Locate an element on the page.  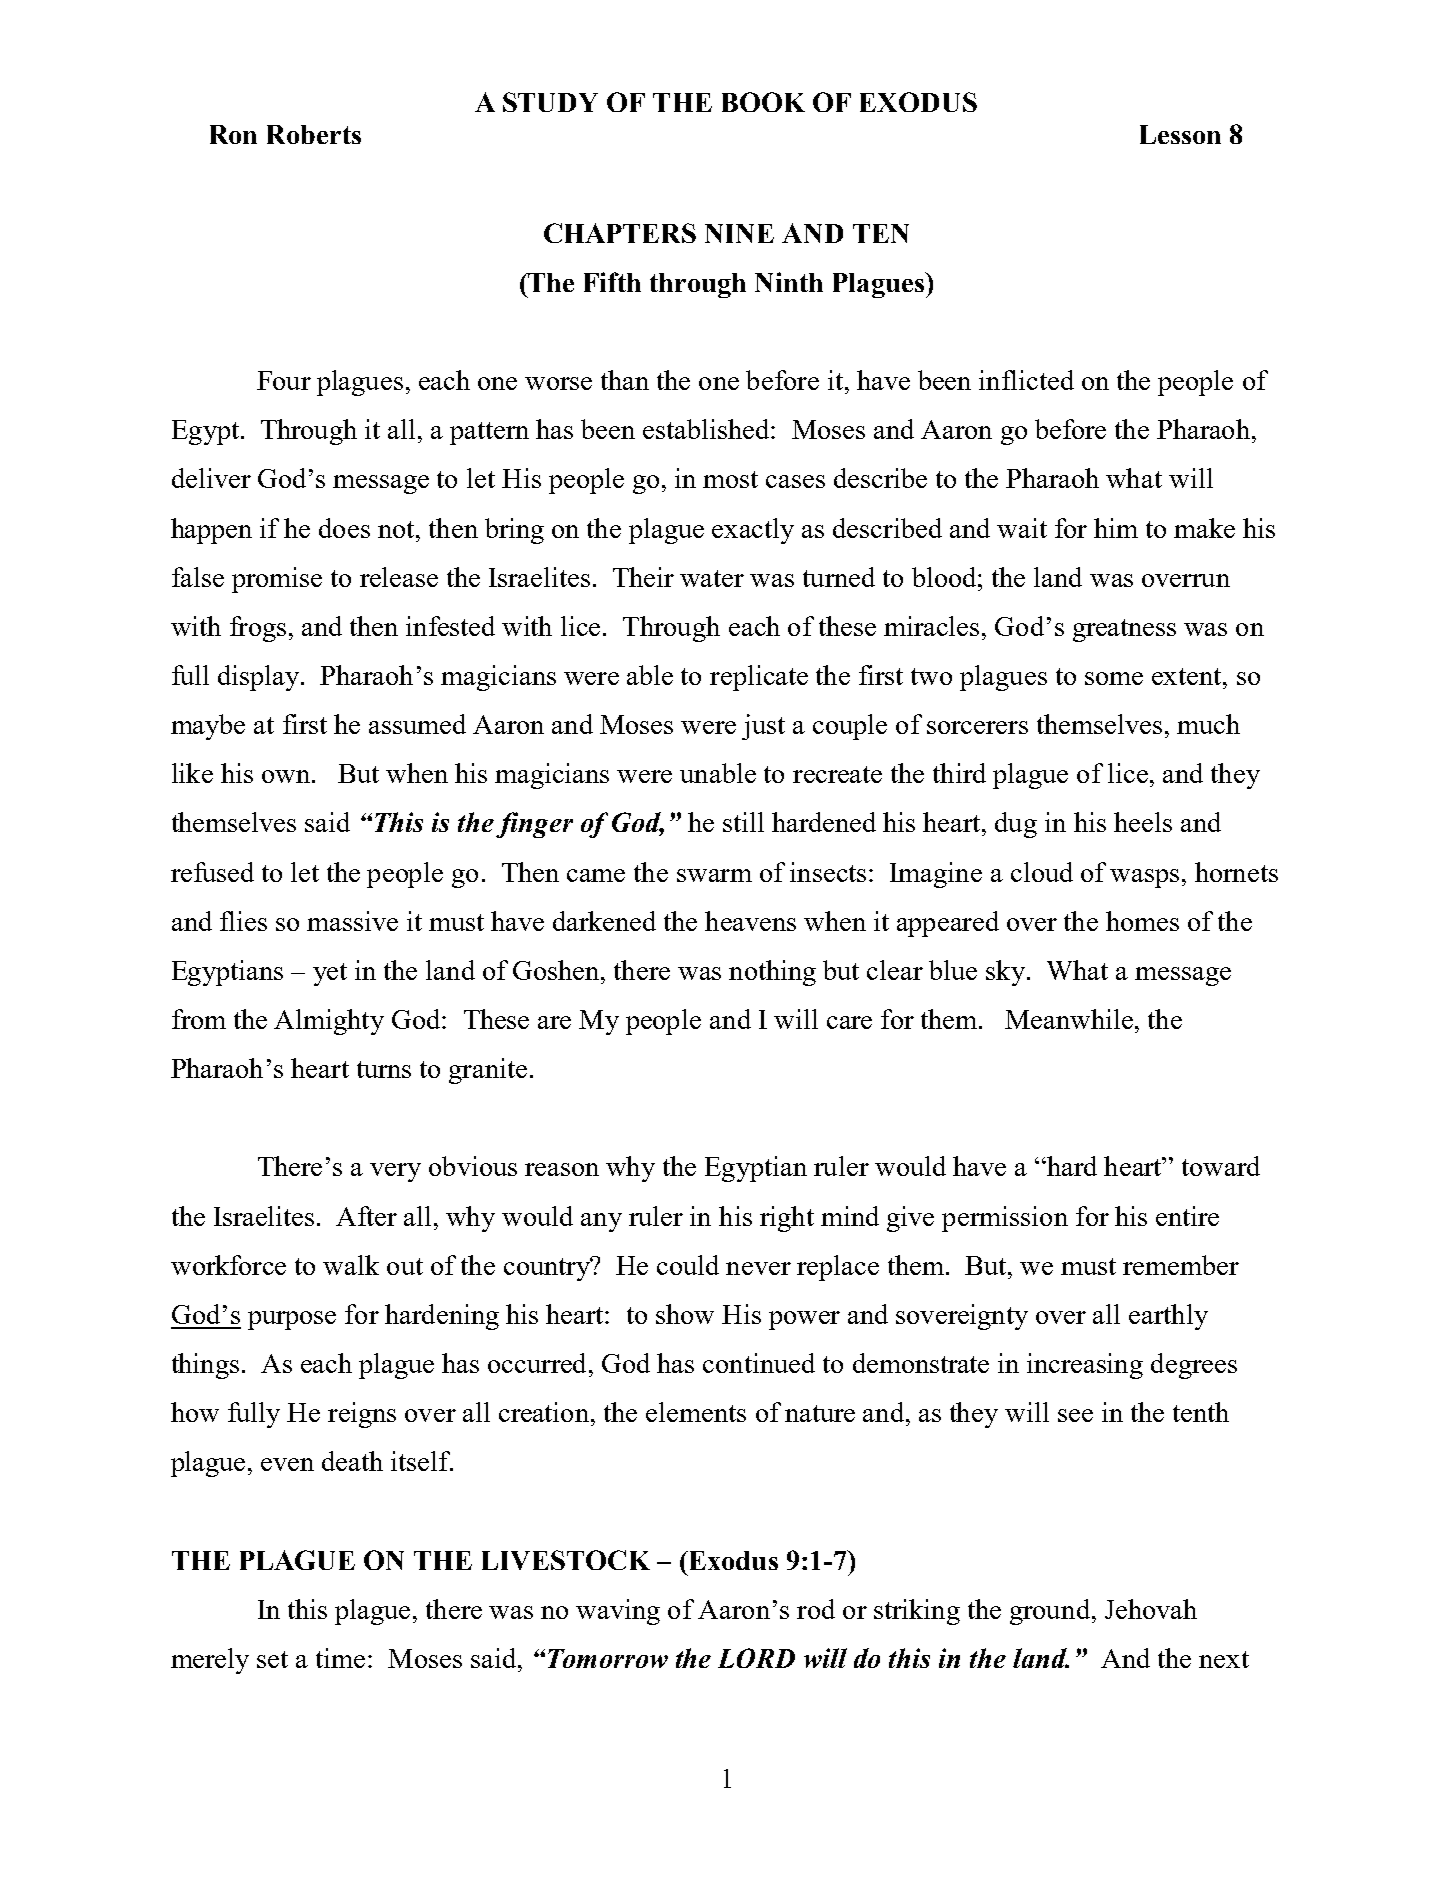
time is located at coordinates (340, 1658).
